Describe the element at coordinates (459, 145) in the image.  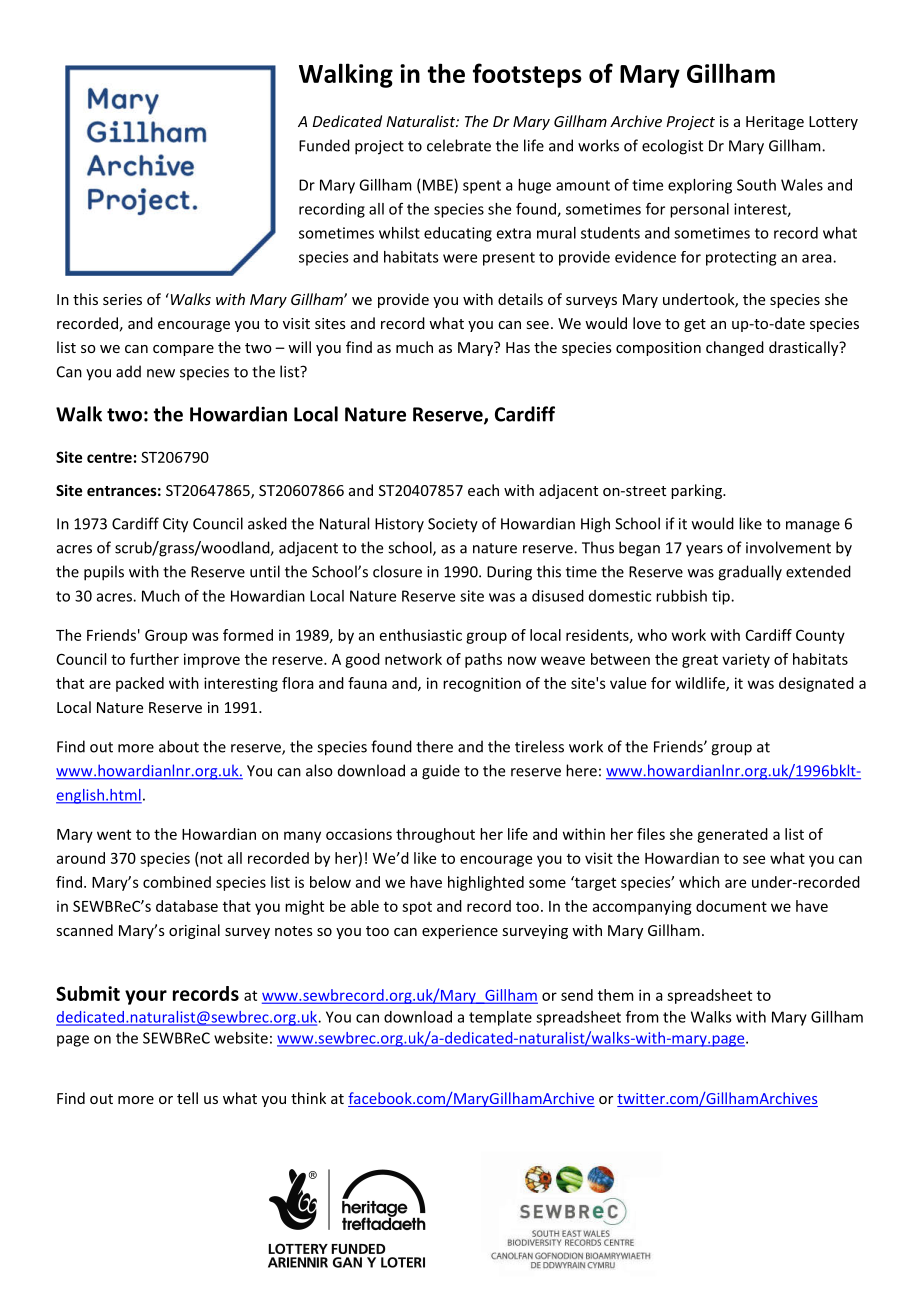
I see `celebrate` at that location.
